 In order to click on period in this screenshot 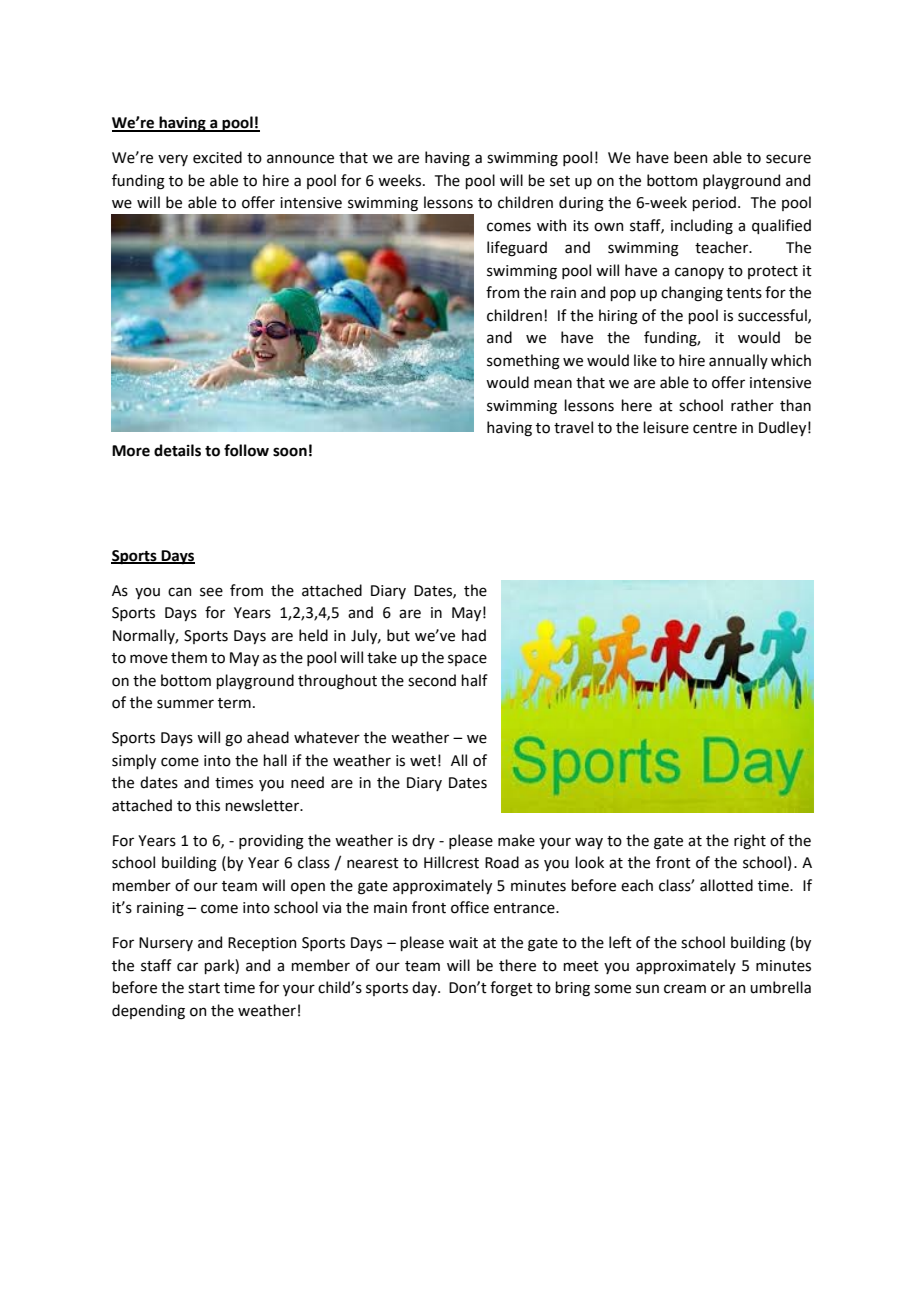, I will do `click(714, 203)`.
